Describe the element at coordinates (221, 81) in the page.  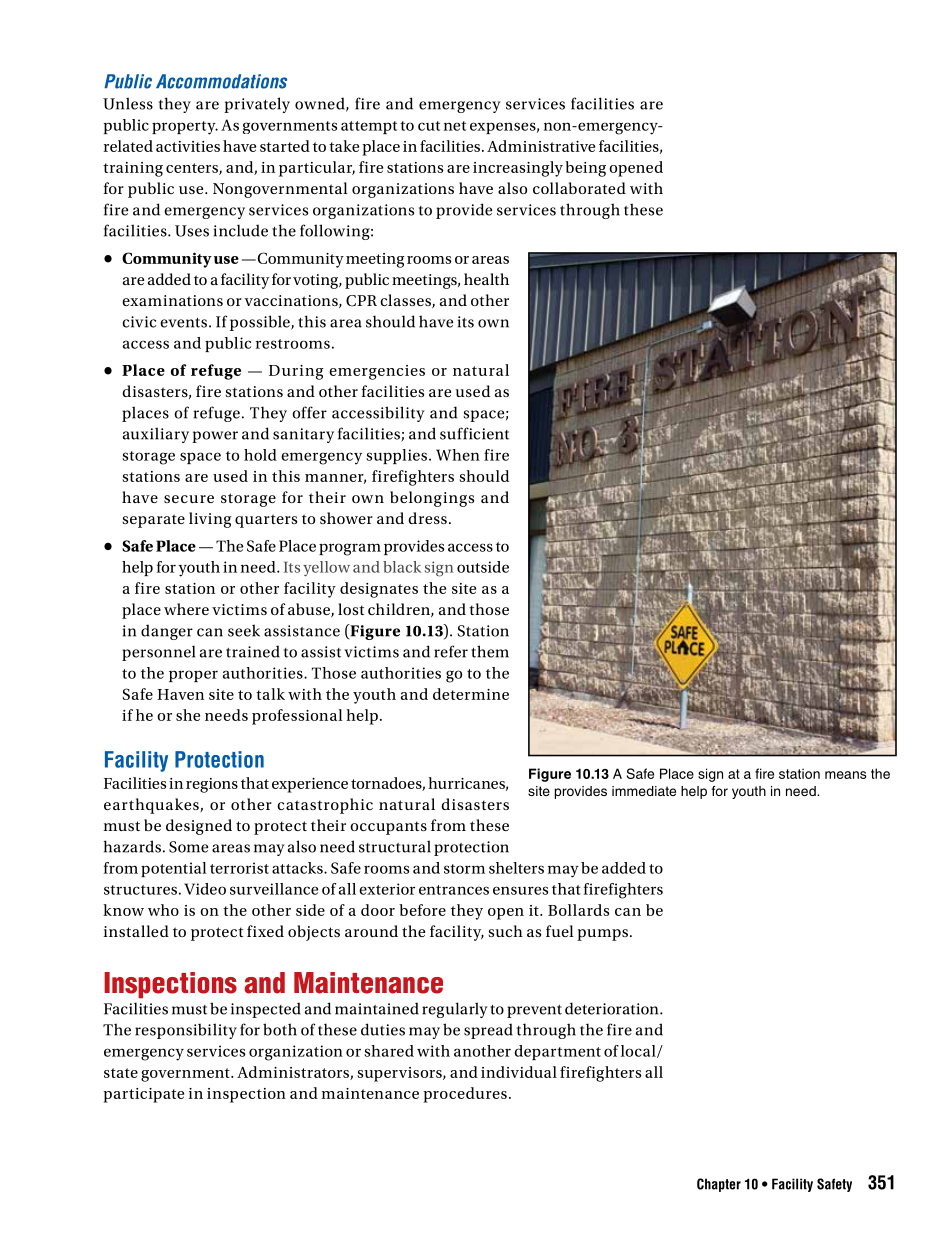
I see `Accommodations` at that location.
